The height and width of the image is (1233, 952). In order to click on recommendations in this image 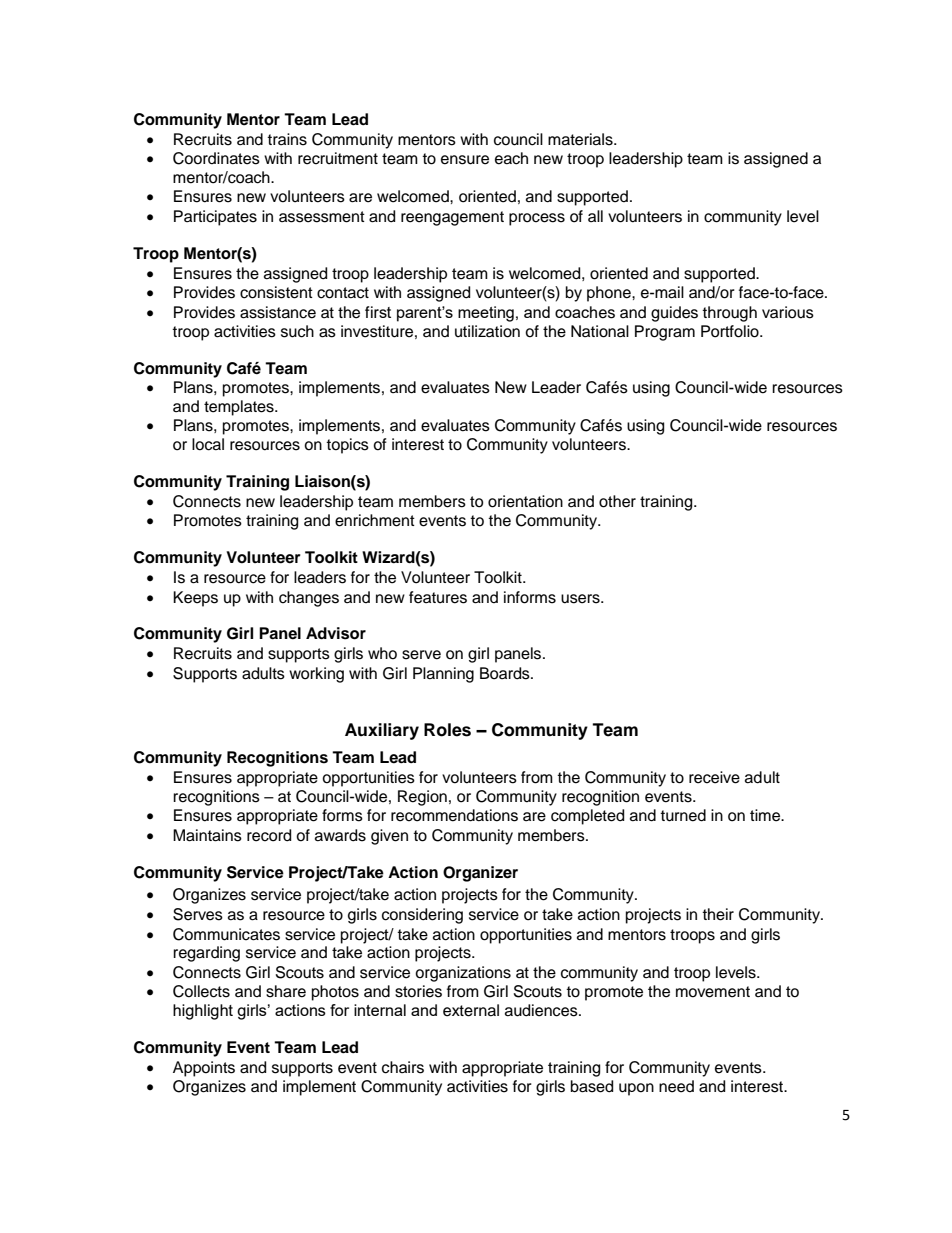, I will do `click(454, 815)`.
